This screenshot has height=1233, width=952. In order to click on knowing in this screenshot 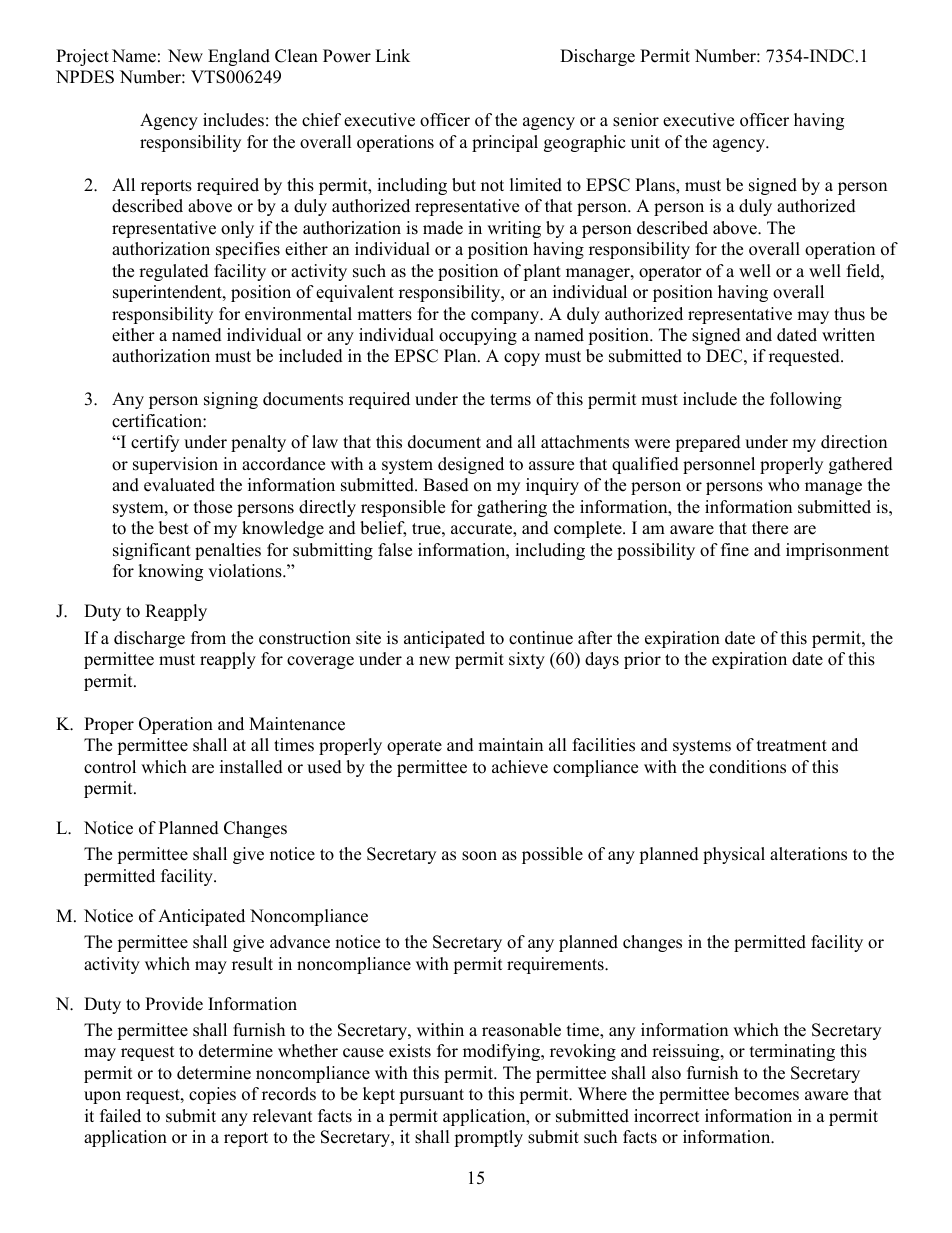, I will do `click(170, 572)`.
